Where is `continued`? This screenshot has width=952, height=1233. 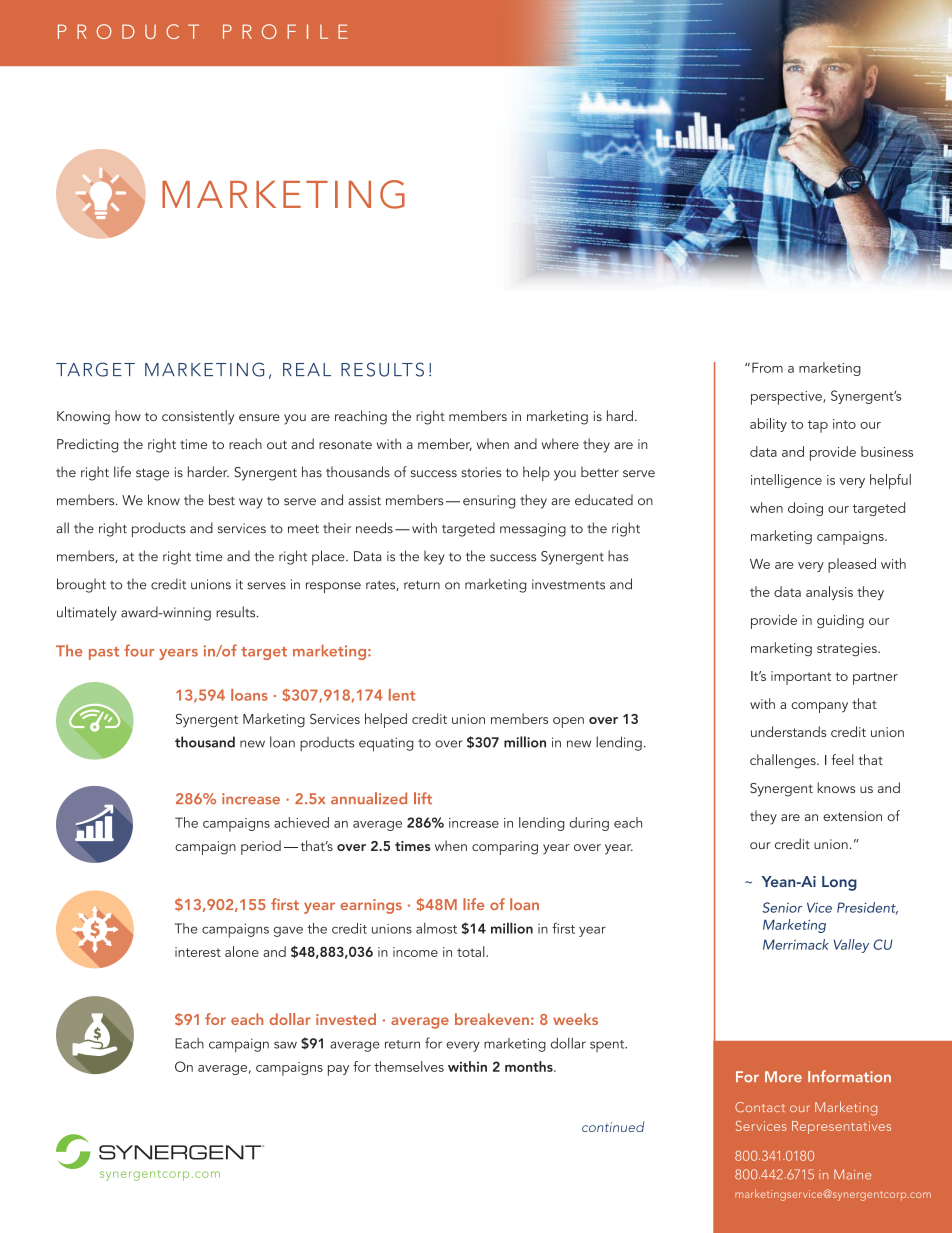
continued is located at coordinates (613, 1126).
